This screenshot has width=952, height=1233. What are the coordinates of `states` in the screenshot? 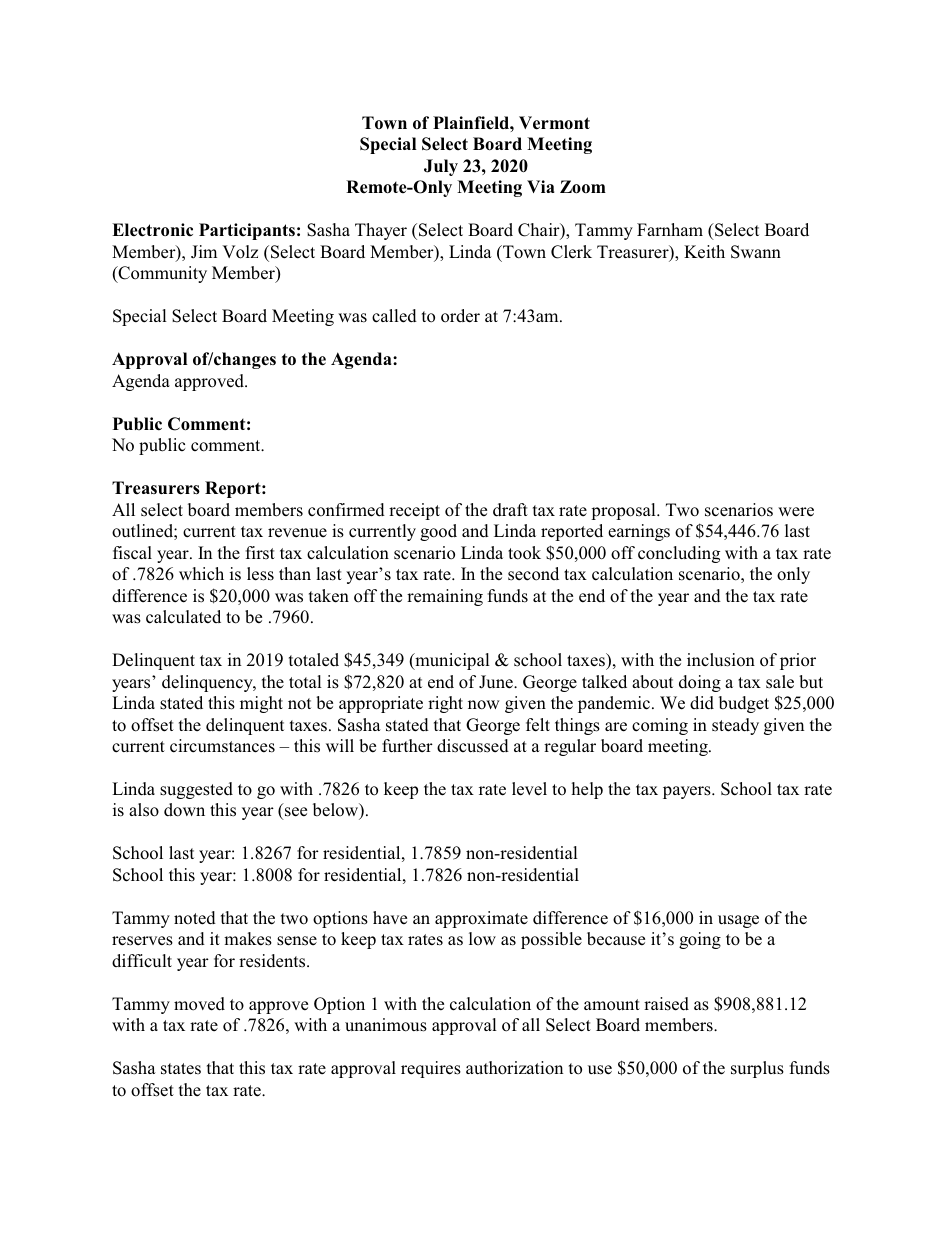 It's located at (181, 1069).
